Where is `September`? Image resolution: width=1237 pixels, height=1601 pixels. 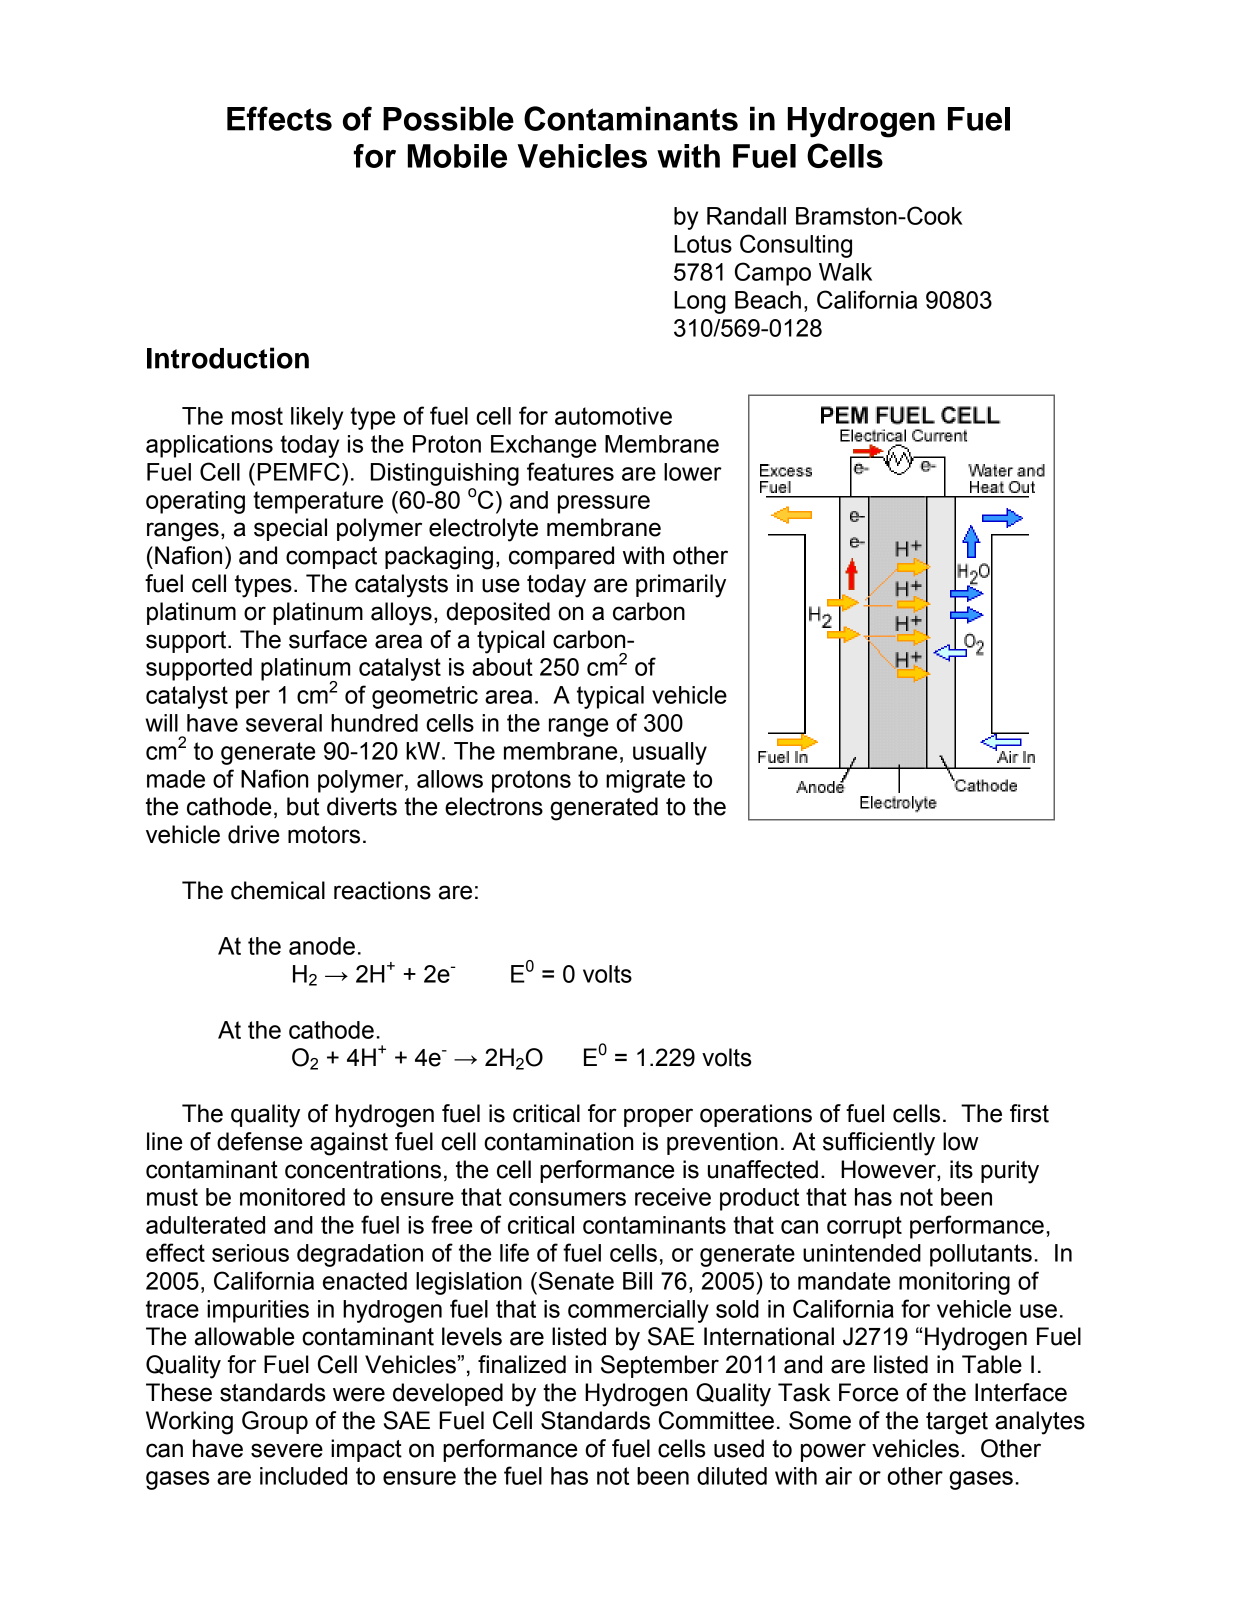 September is located at coordinates (660, 1366).
